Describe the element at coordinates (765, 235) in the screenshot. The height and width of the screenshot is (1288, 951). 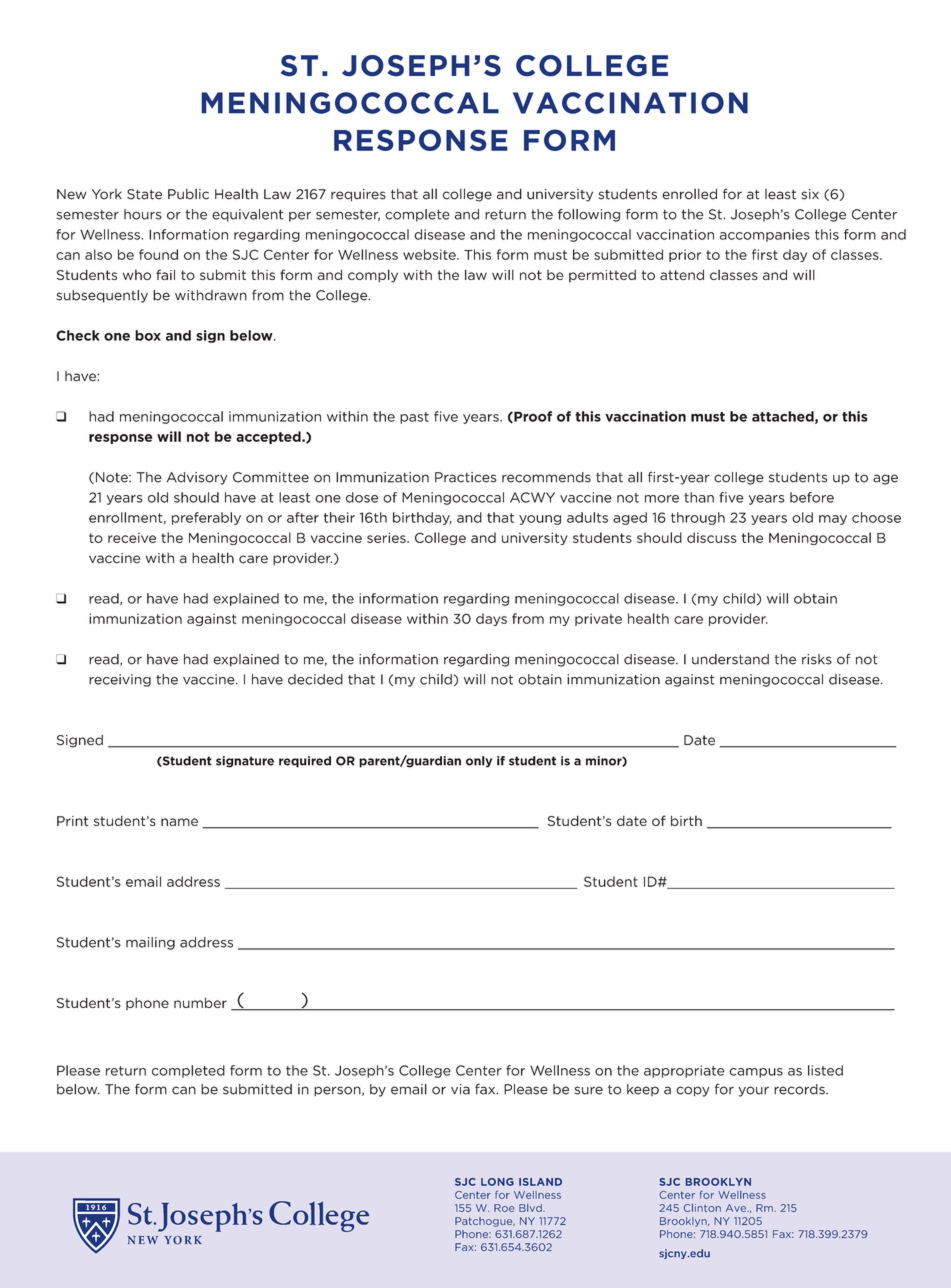
I see `accompanies` at that location.
